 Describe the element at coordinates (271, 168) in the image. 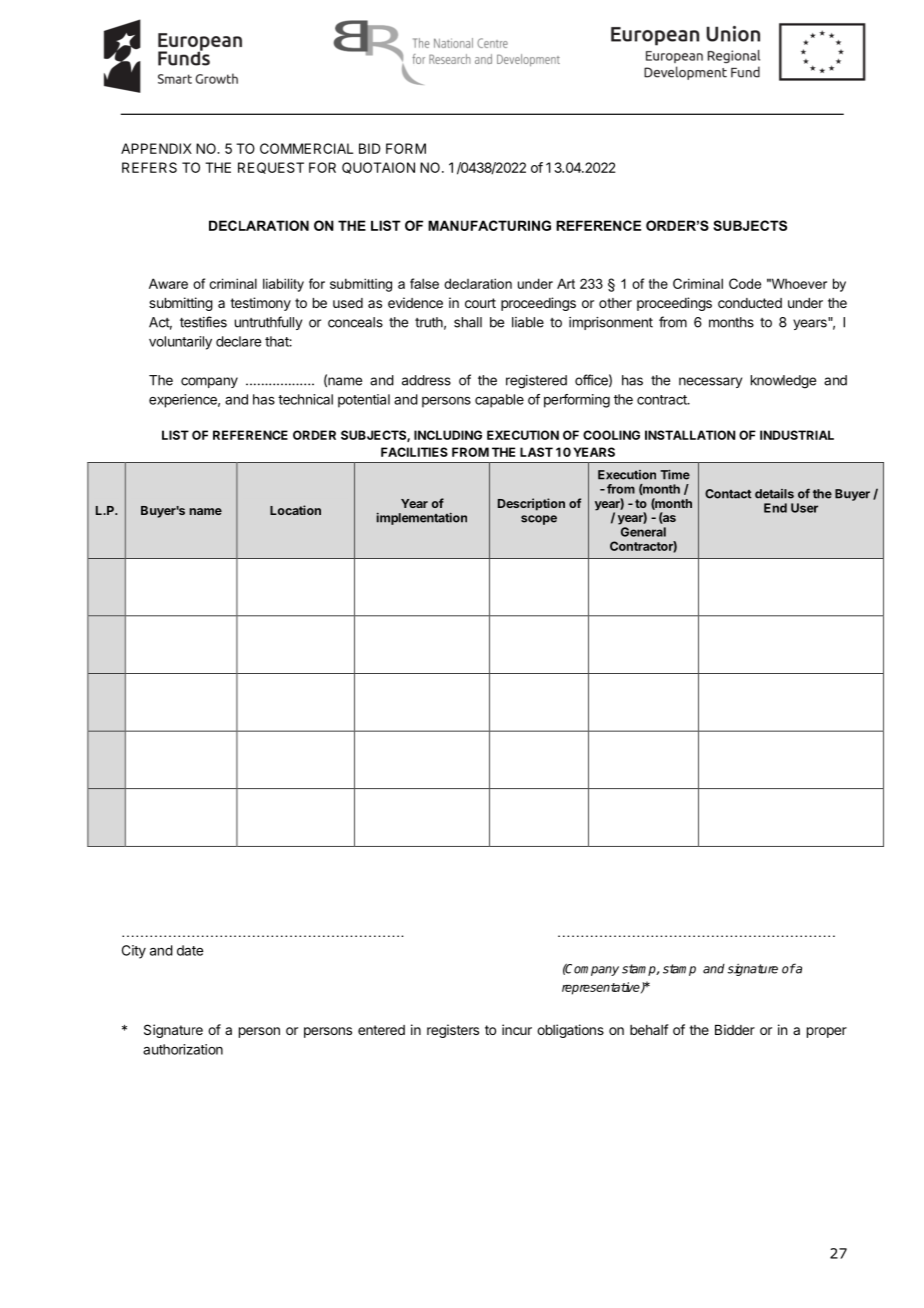

I see `REQUEST` at that location.
